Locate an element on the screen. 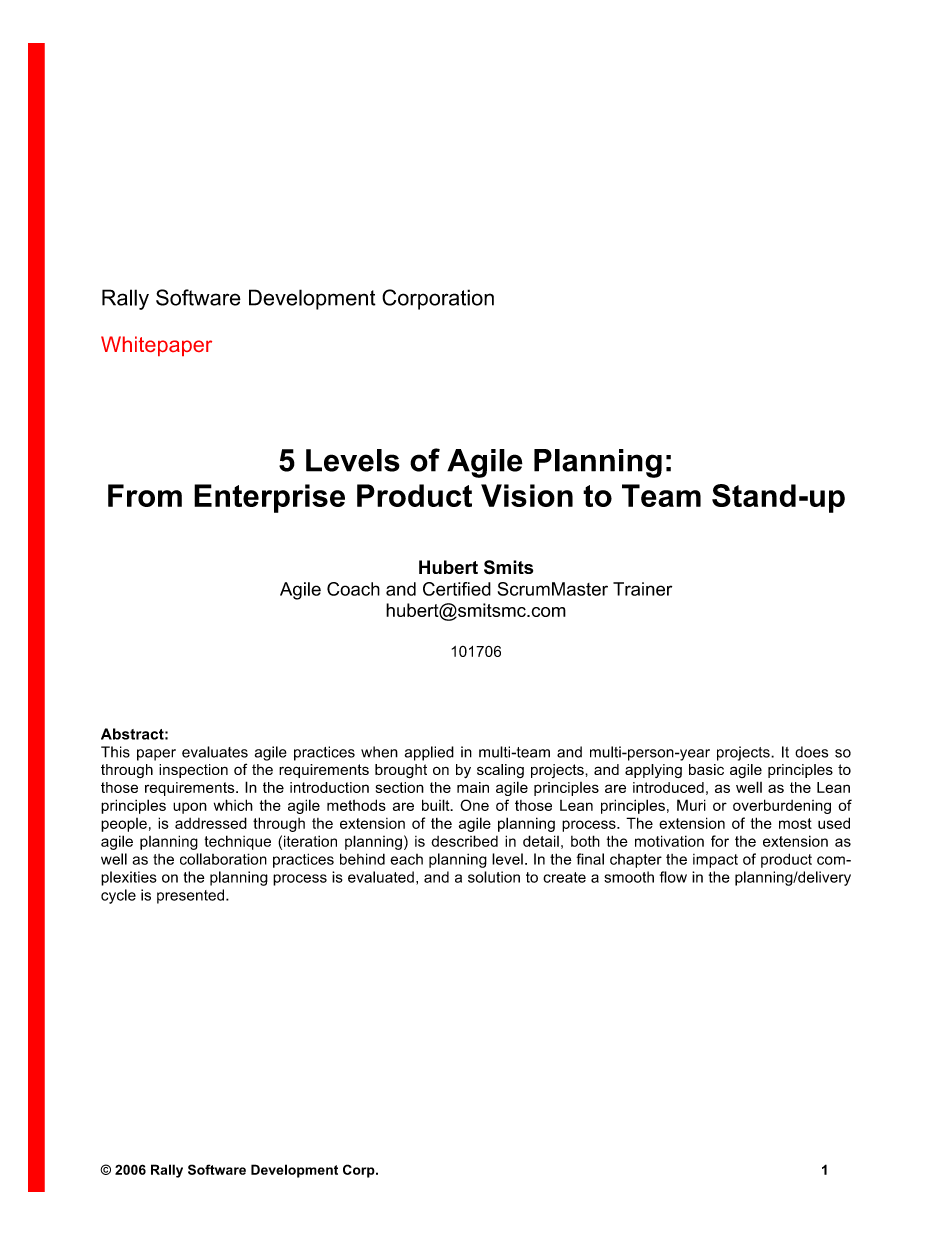  which is located at coordinates (233, 805).
